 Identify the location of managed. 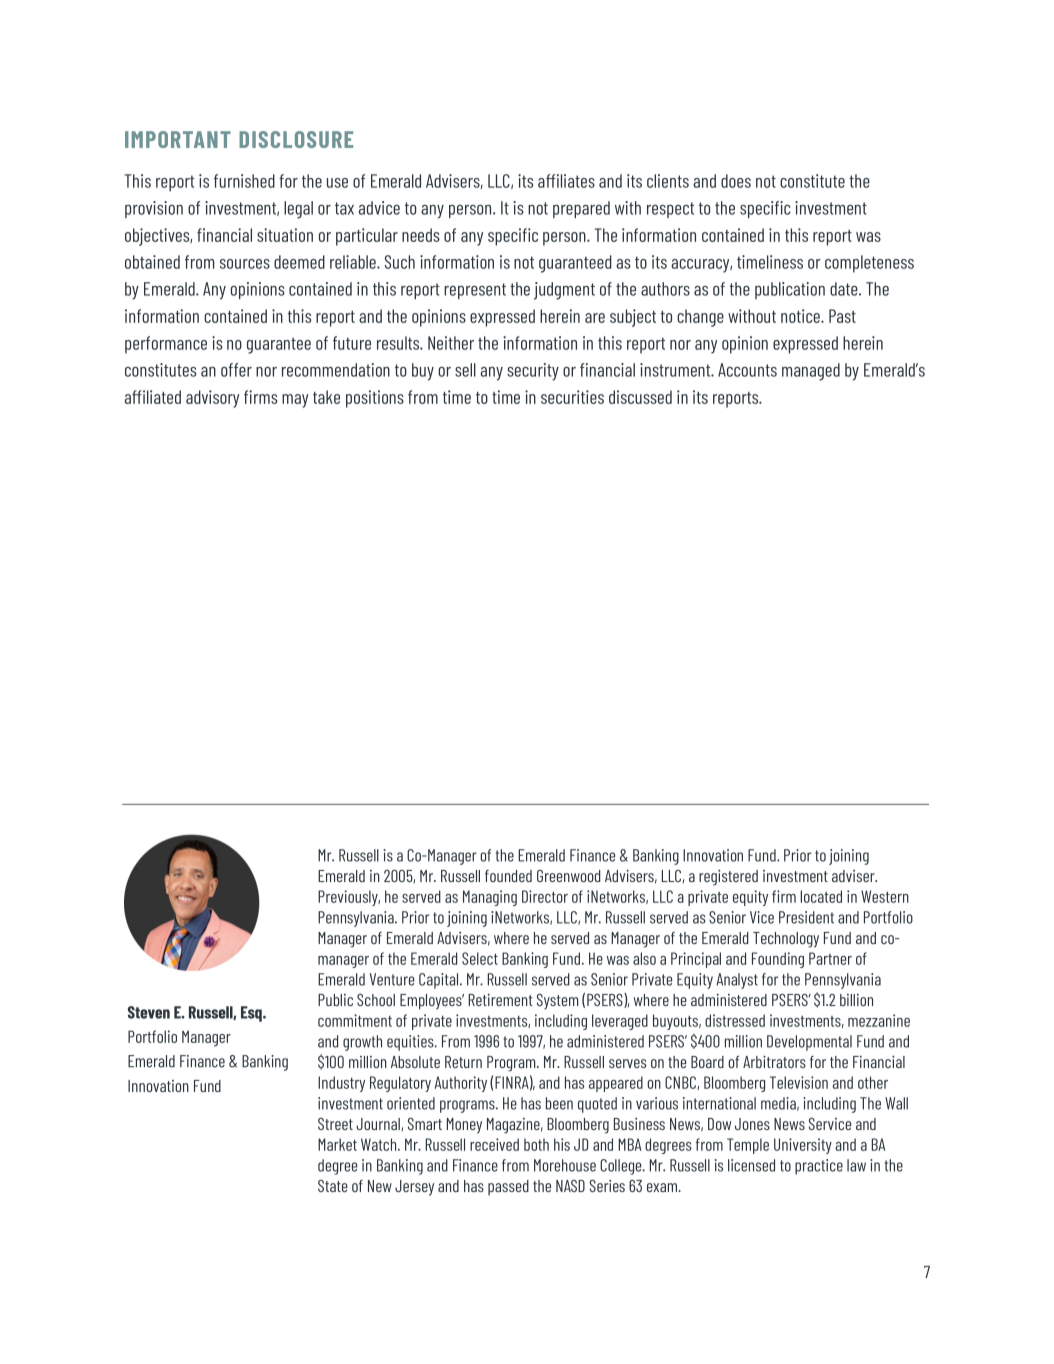
(811, 372).
